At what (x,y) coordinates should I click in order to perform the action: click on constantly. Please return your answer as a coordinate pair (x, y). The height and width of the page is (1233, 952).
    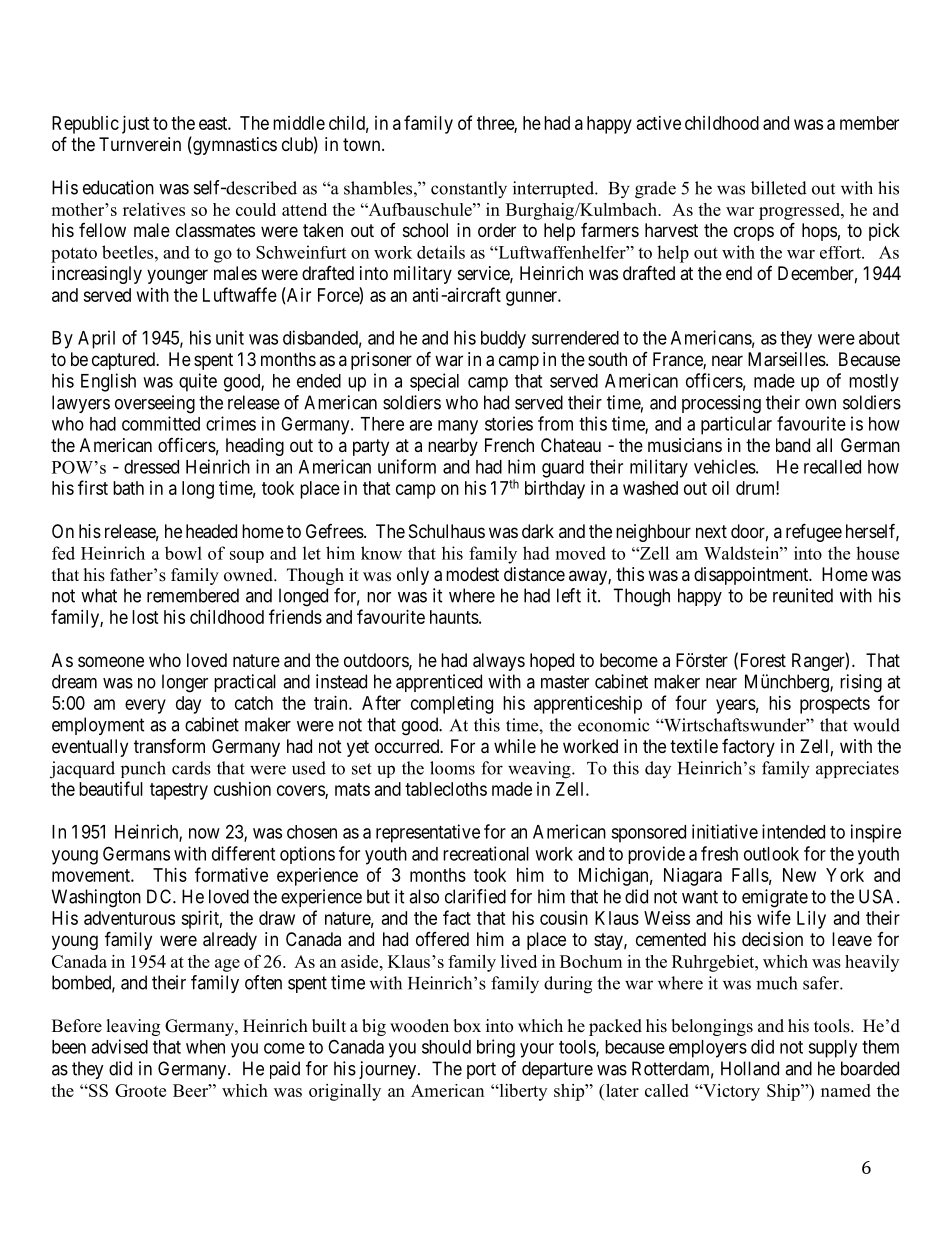
    Looking at the image, I should click on (469, 190).
